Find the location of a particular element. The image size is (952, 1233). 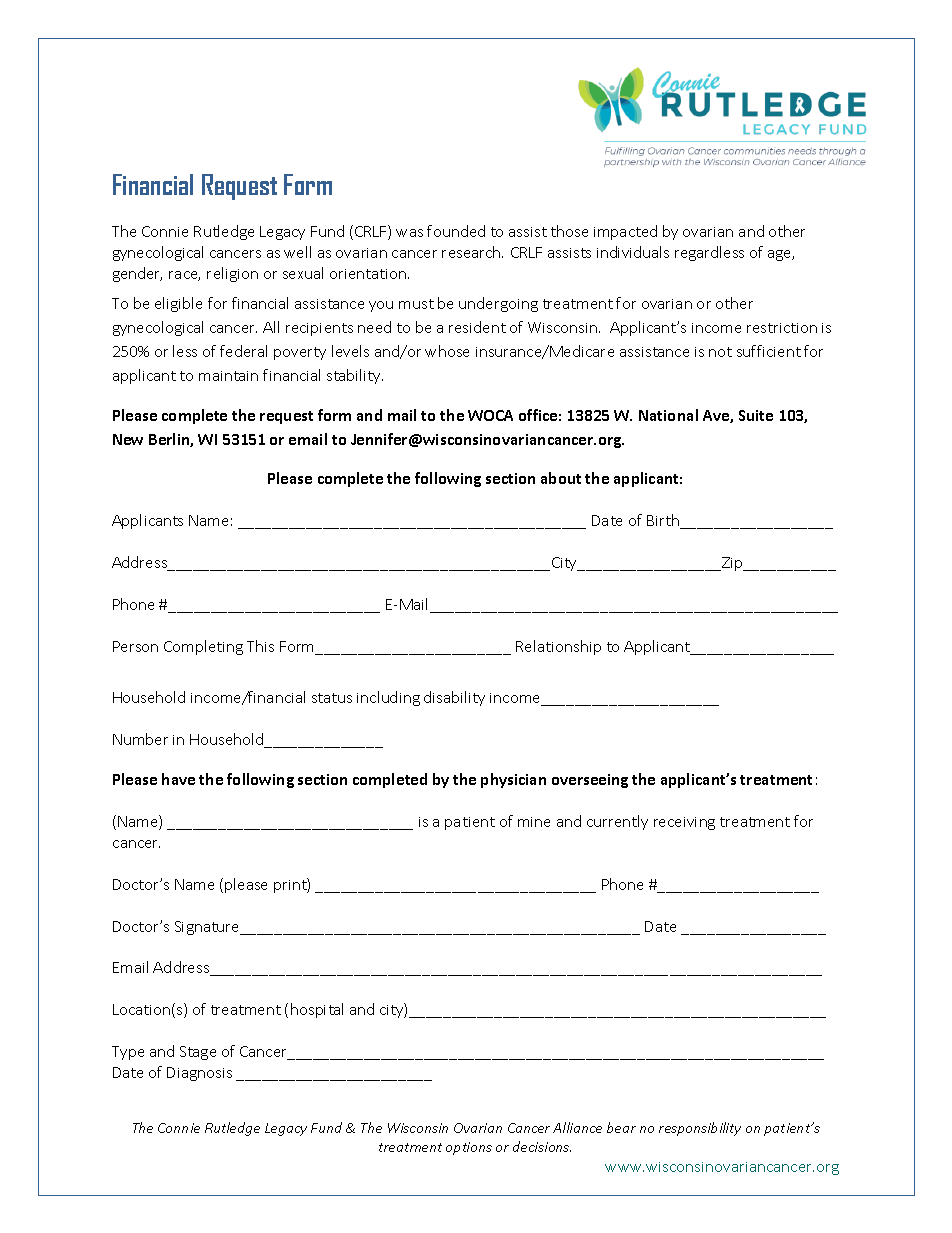

Relationship is located at coordinates (558, 647).
